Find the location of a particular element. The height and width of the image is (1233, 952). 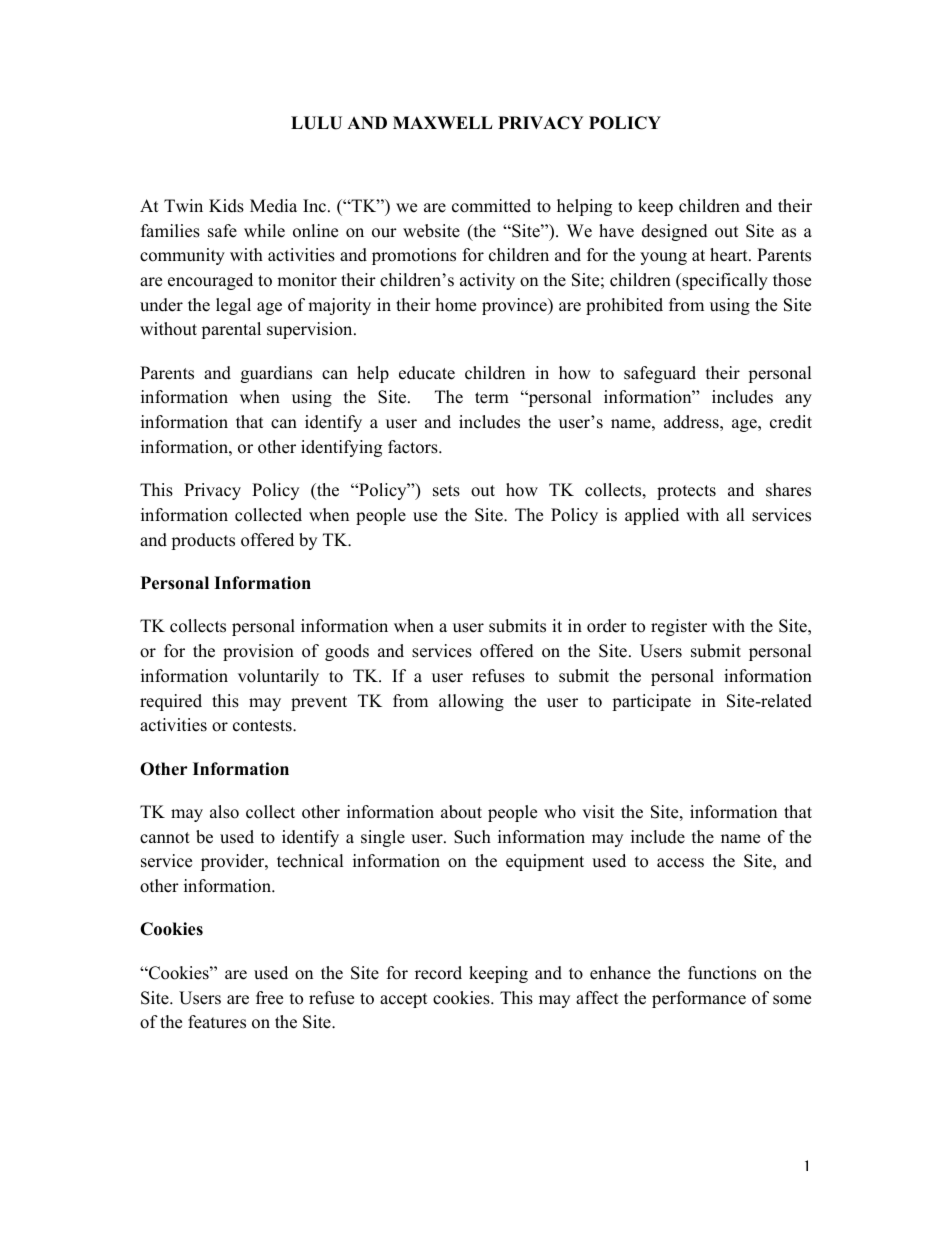

designed is located at coordinates (675, 232).
